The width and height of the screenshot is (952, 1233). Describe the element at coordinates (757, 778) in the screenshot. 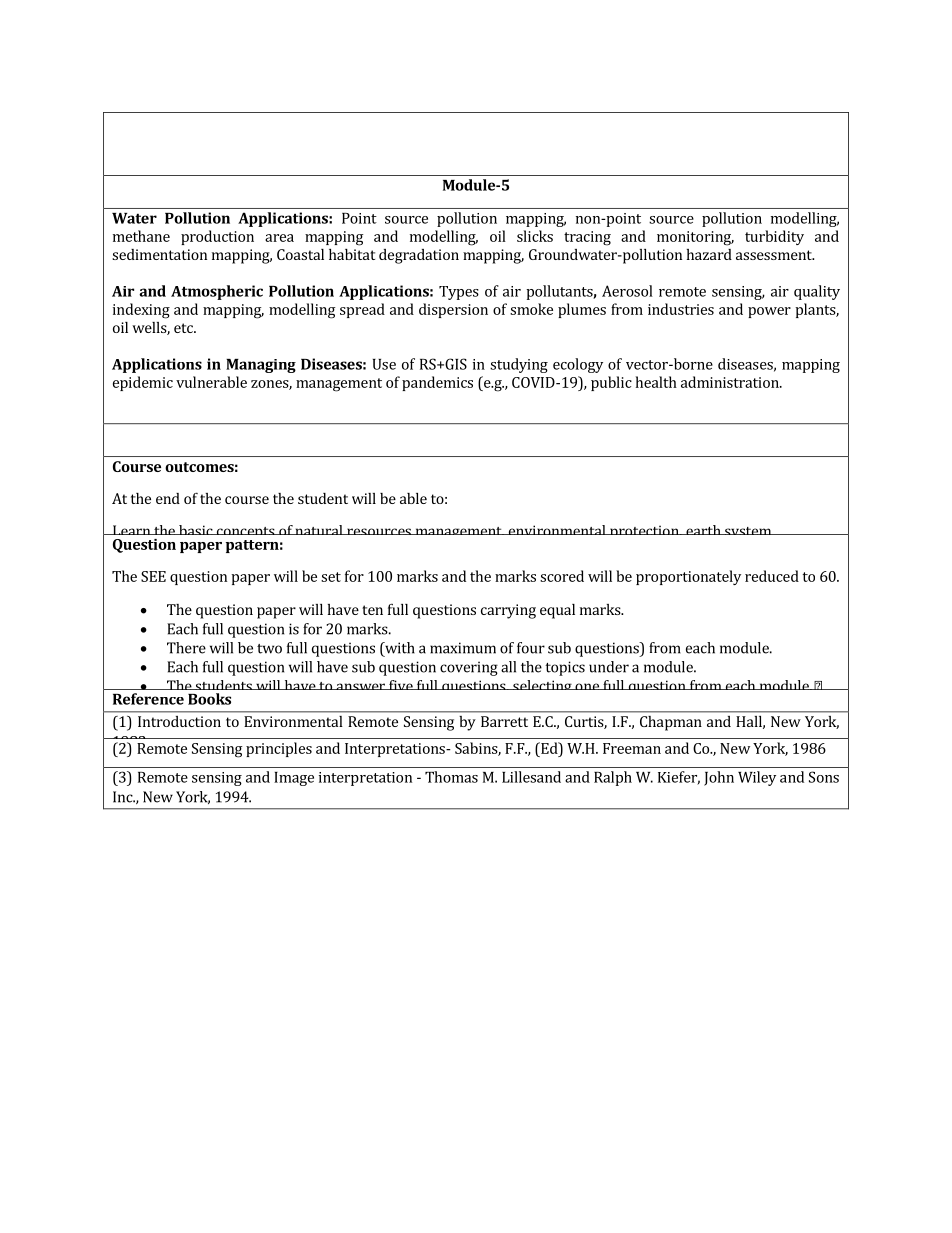

I see `Wiley` at that location.
